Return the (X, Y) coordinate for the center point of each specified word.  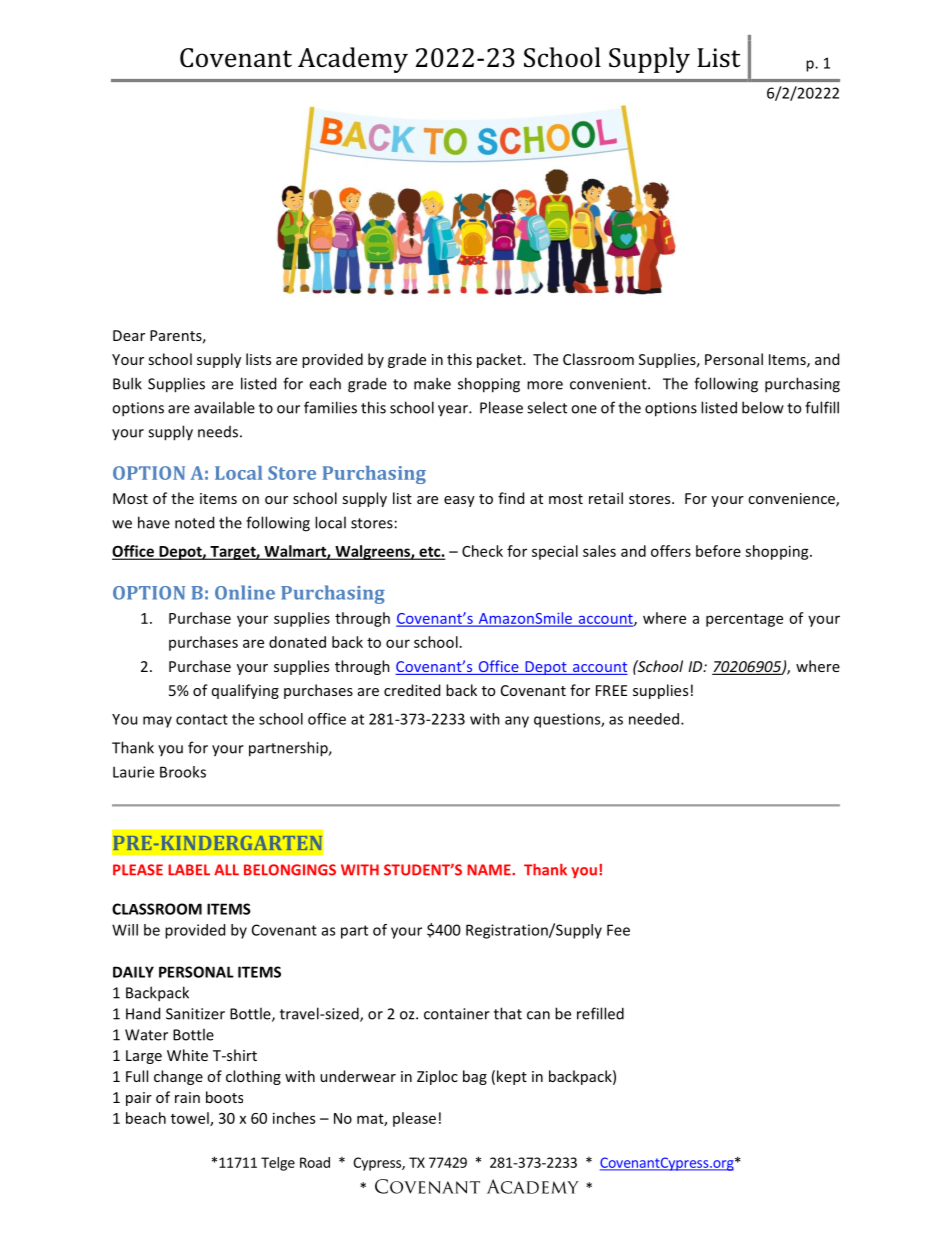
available (224, 407)
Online (245, 592)
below (763, 407)
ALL (226, 870)
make (432, 383)
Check (482, 551)
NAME (490, 870)
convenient (609, 384)
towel (191, 1119)
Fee (618, 930)
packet (500, 360)
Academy (353, 60)
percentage (744, 620)
